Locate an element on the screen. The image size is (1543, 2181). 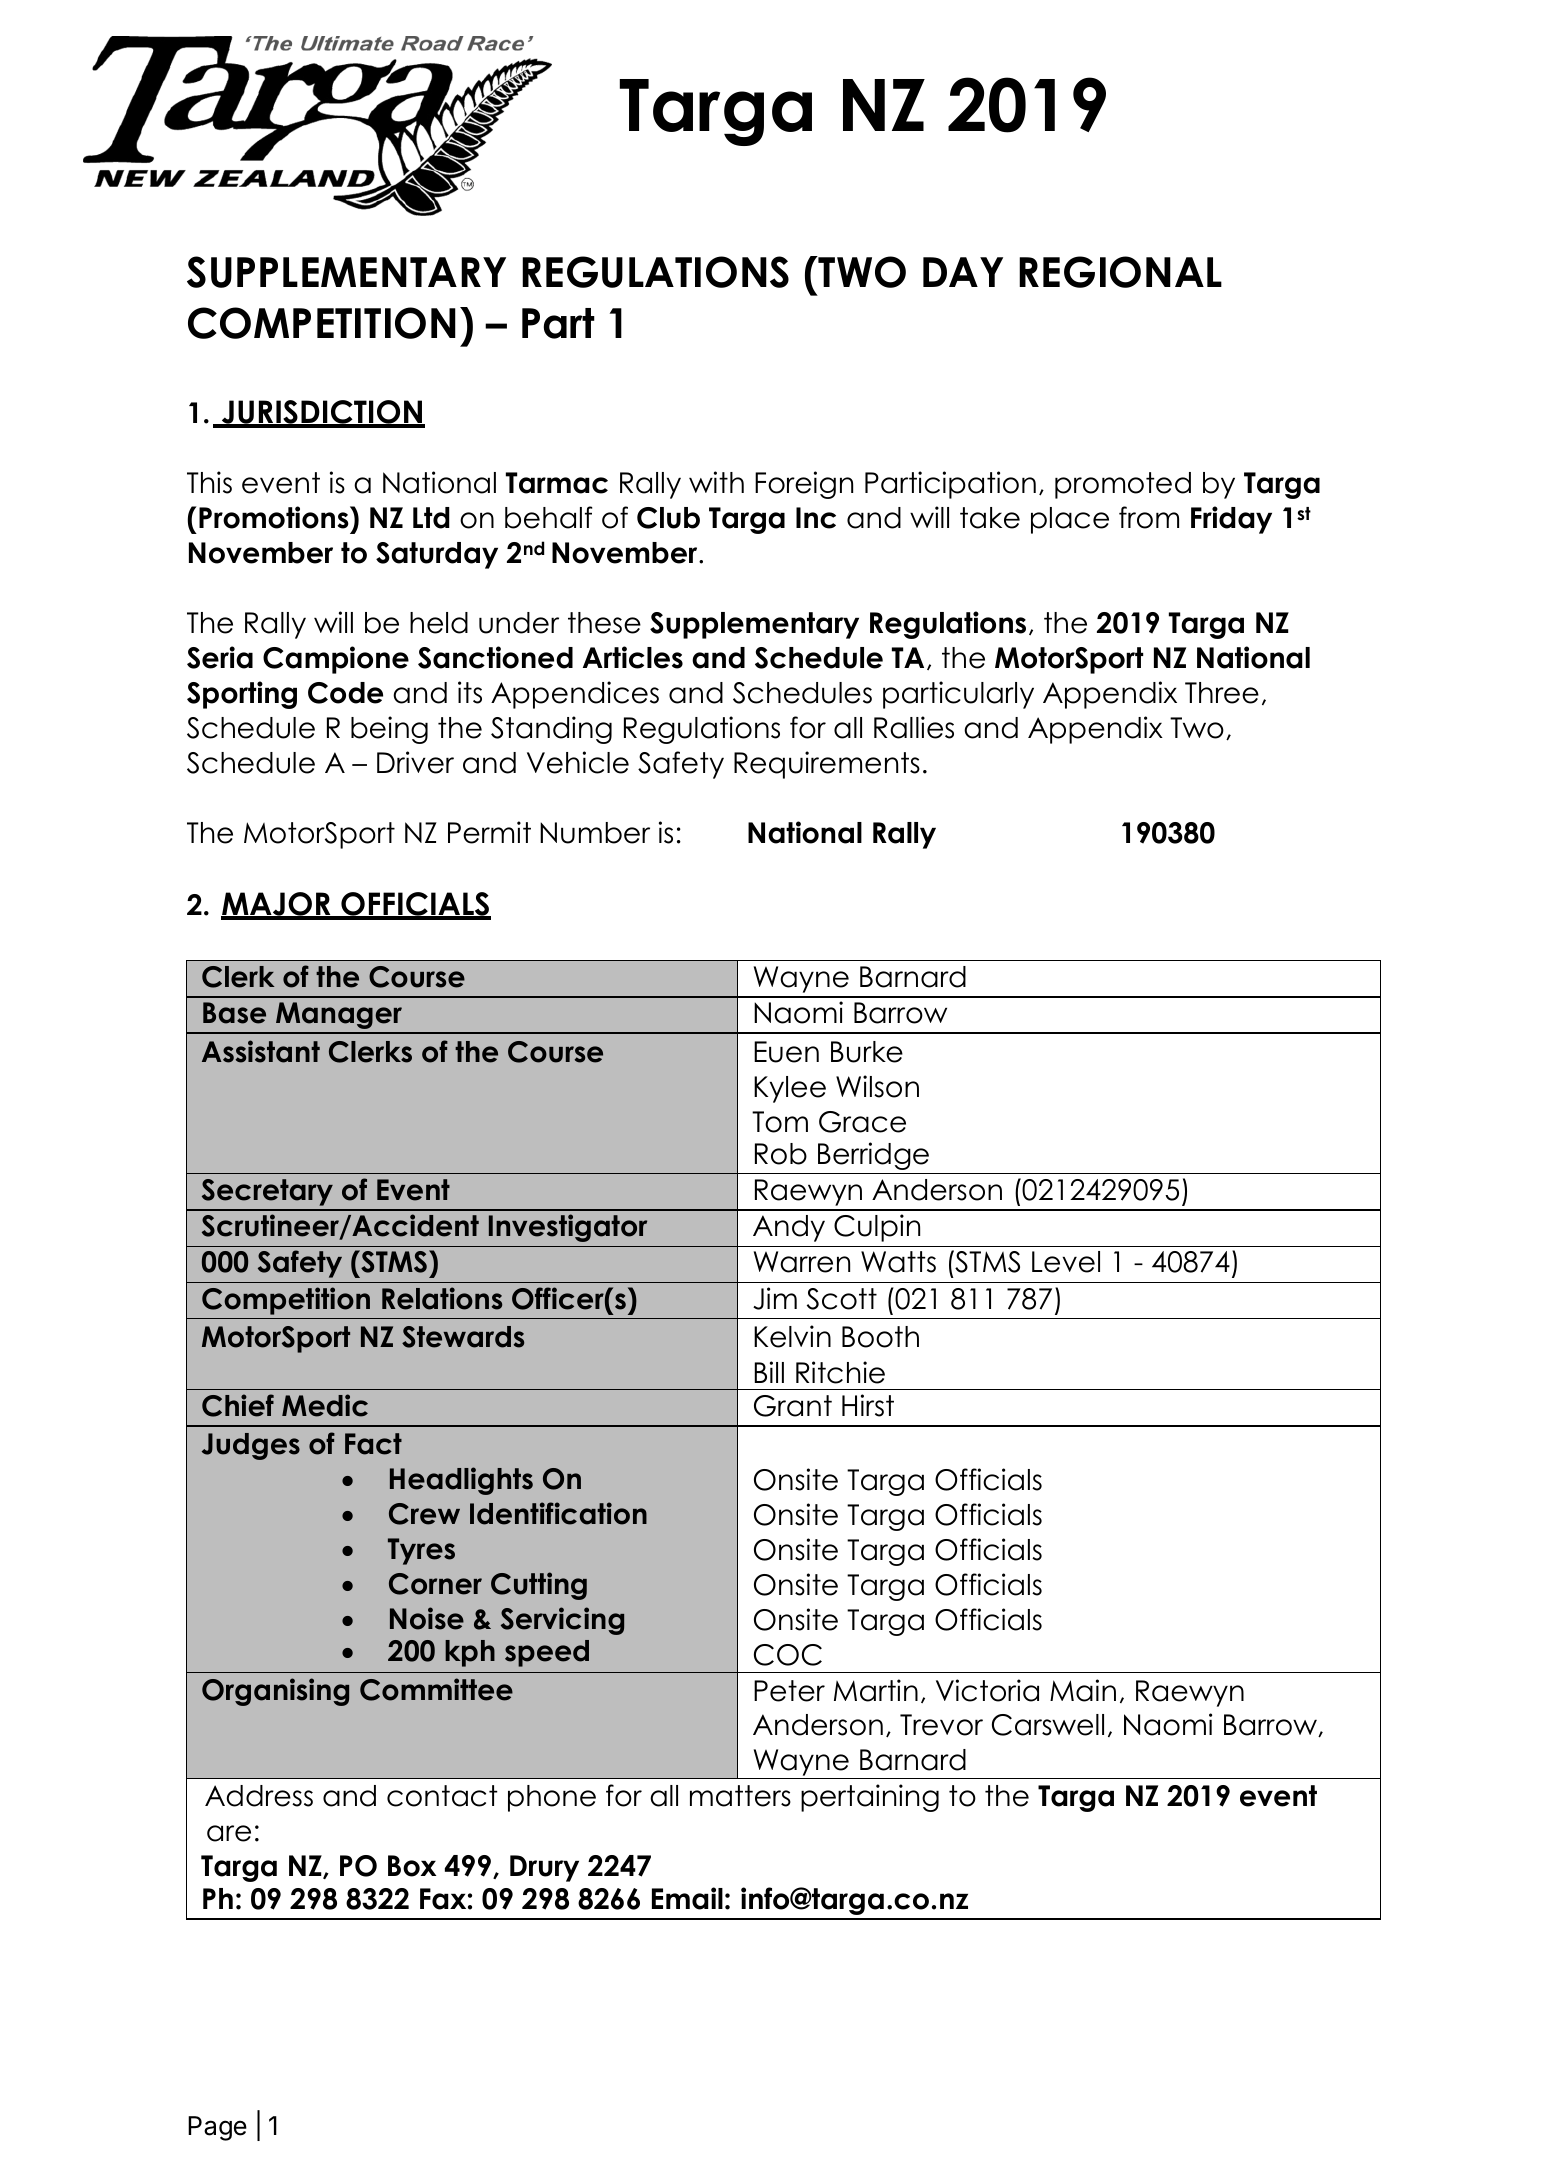
Number is located at coordinates (595, 833).
